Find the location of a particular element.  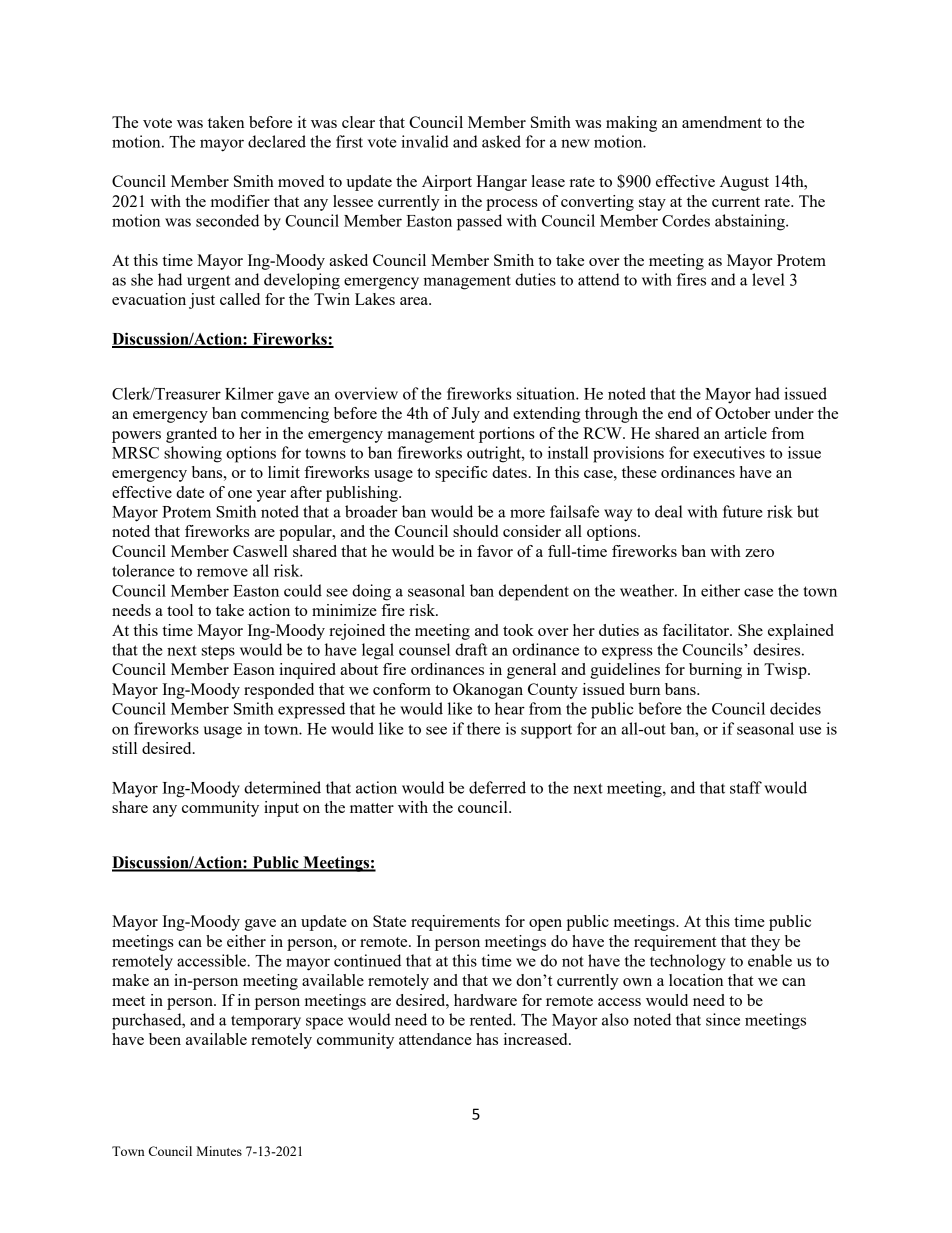

executives is located at coordinates (729, 452).
